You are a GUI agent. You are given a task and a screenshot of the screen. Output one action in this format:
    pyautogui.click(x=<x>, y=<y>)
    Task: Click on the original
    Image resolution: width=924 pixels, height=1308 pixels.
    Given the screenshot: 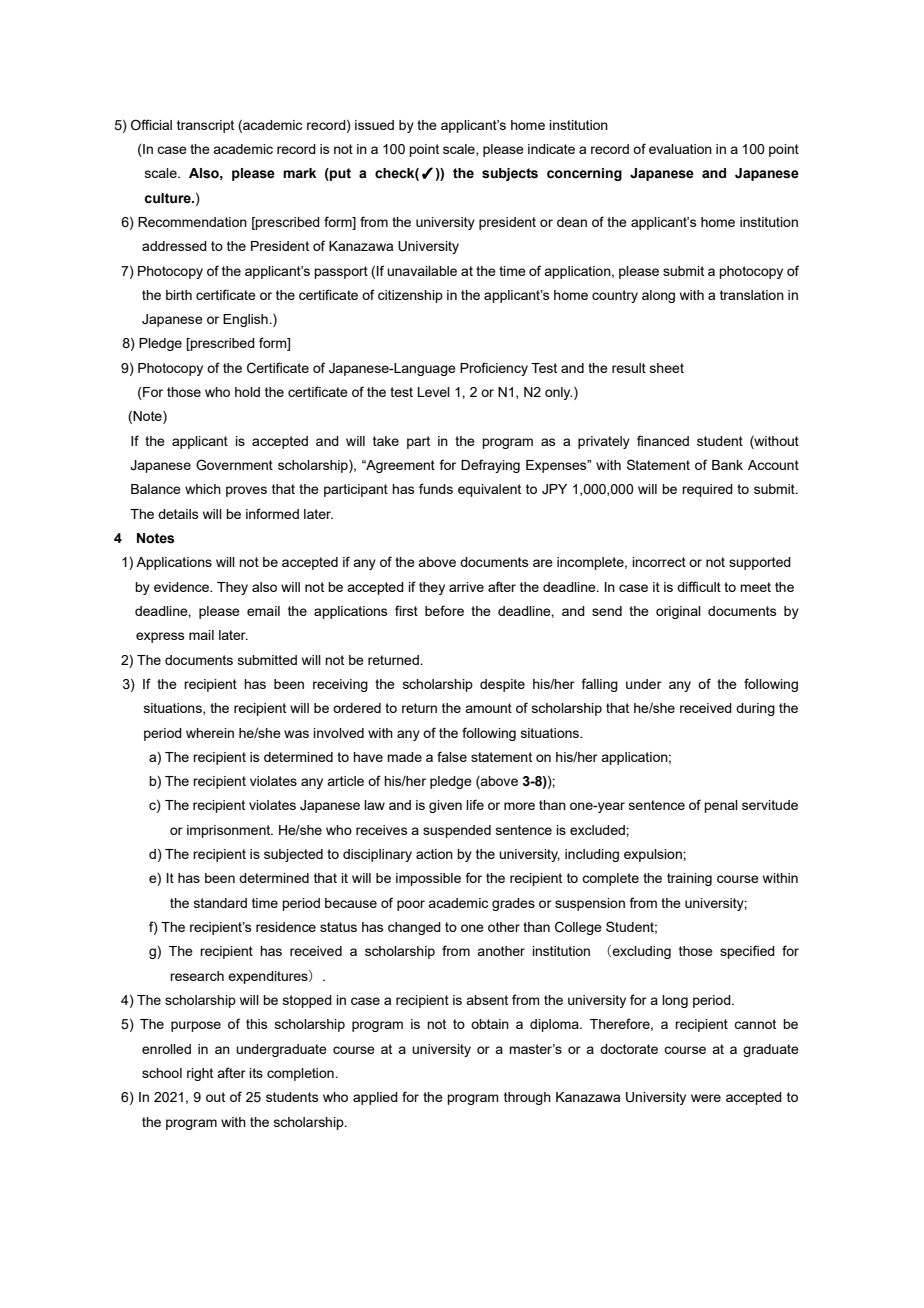 What is the action you would take?
    pyautogui.click(x=678, y=612)
